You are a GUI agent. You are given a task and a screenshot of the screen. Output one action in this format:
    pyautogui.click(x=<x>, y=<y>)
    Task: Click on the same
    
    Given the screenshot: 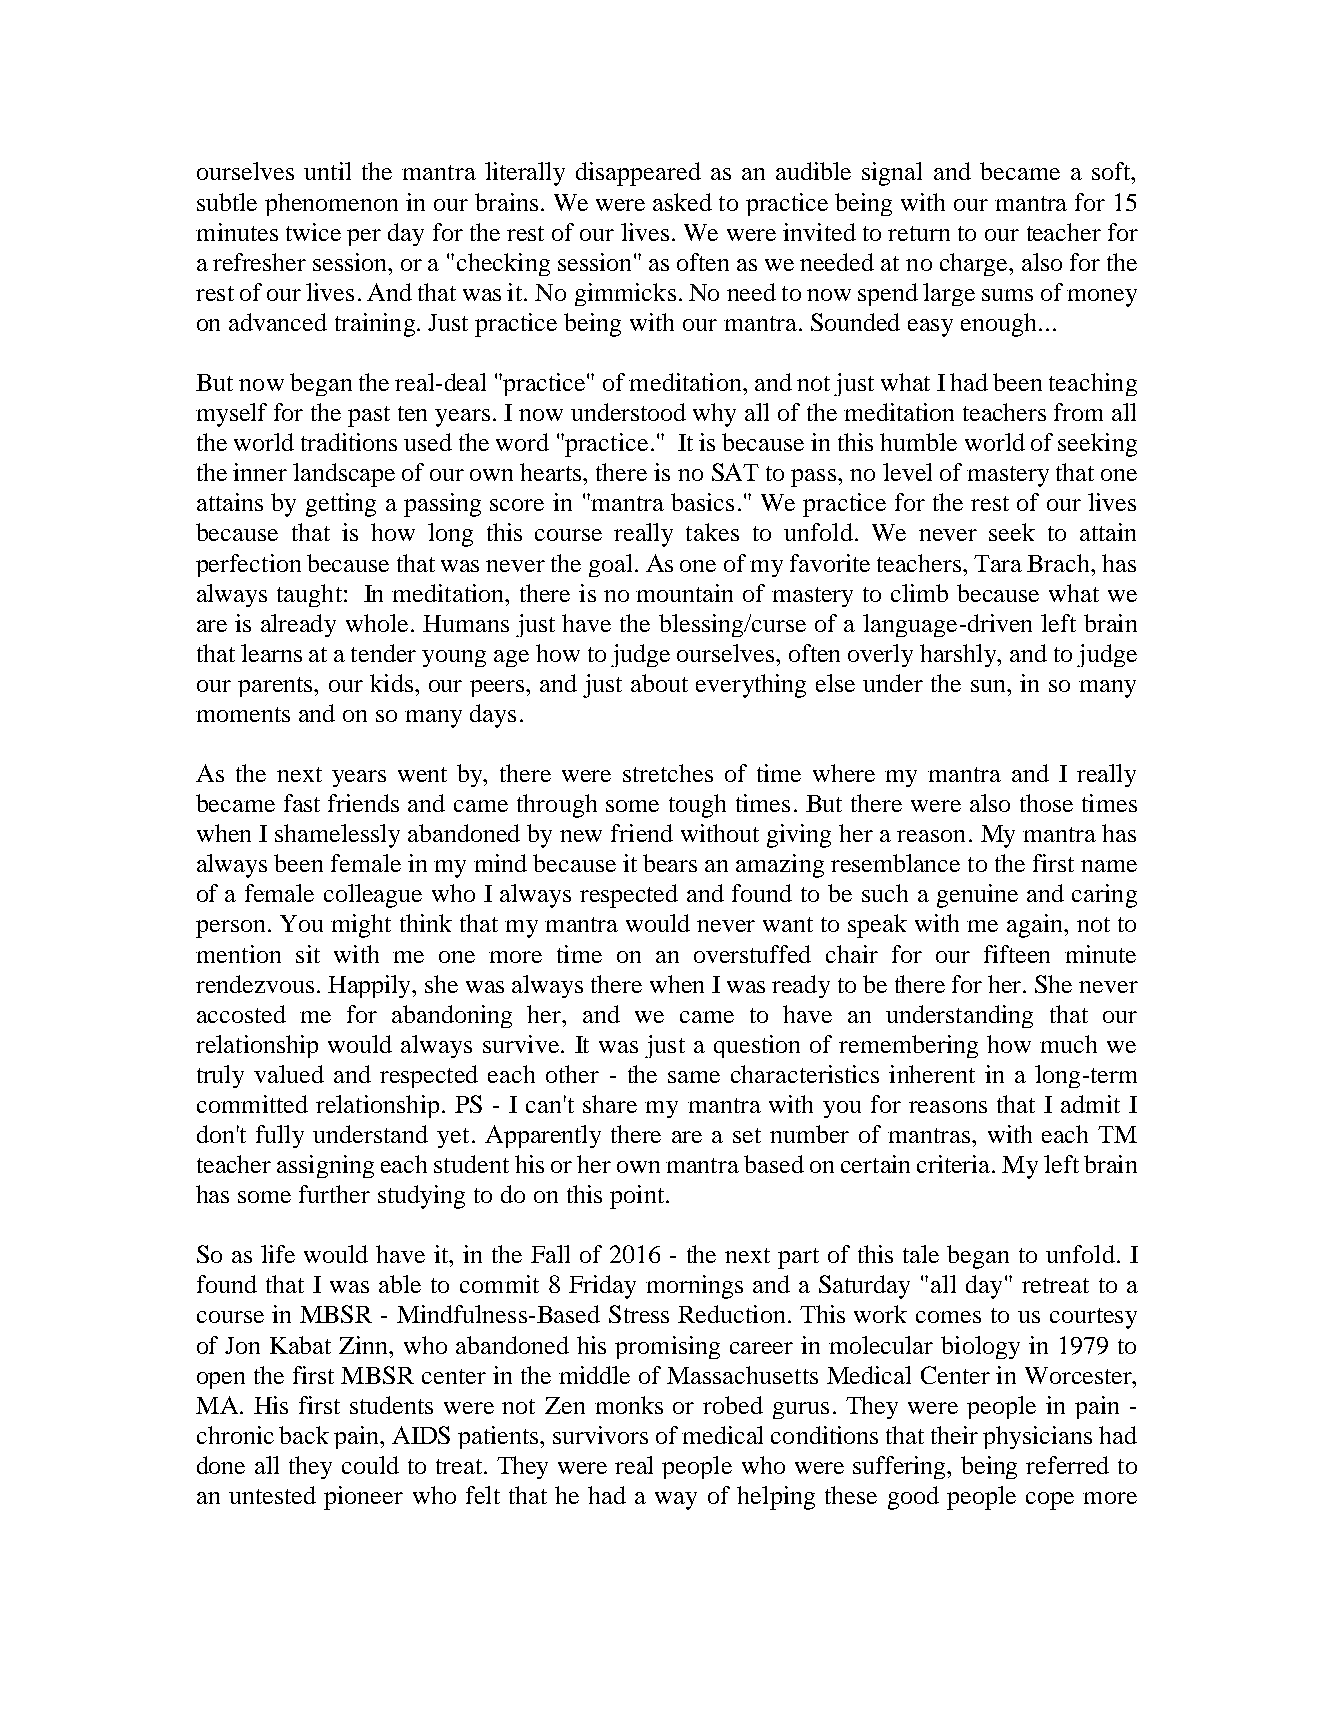 What is the action you would take?
    pyautogui.click(x=694, y=1077)
